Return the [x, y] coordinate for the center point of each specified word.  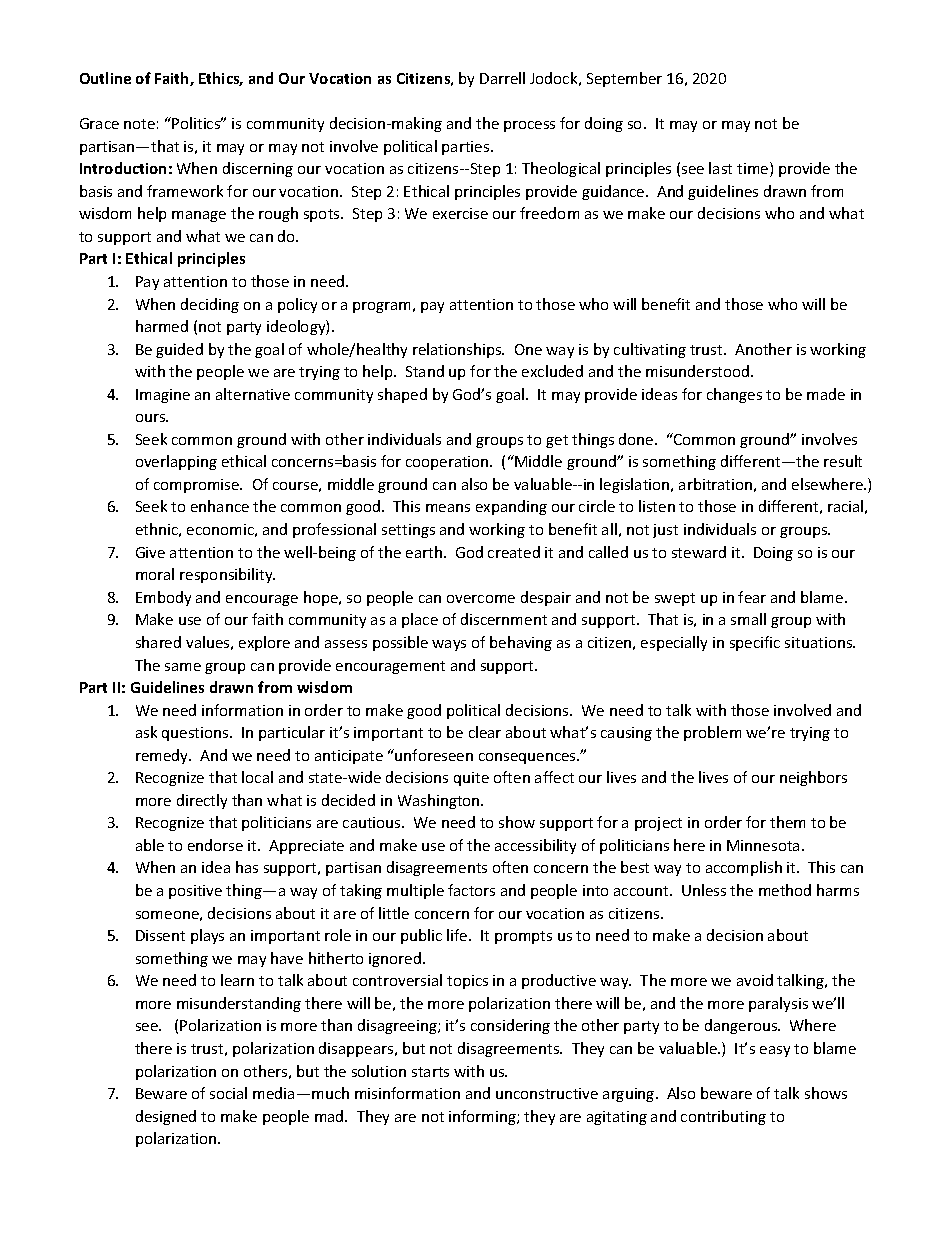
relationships [458, 350]
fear [752, 597]
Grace [99, 123]
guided [179, 350]
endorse [215, 845]
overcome [481, 599]
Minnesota [763, 845]
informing [483, 1117]
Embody [163, 598]
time [754, 169]
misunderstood [699, 371]
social [228, 1093]
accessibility [535, 846]
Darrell [502, 78]
